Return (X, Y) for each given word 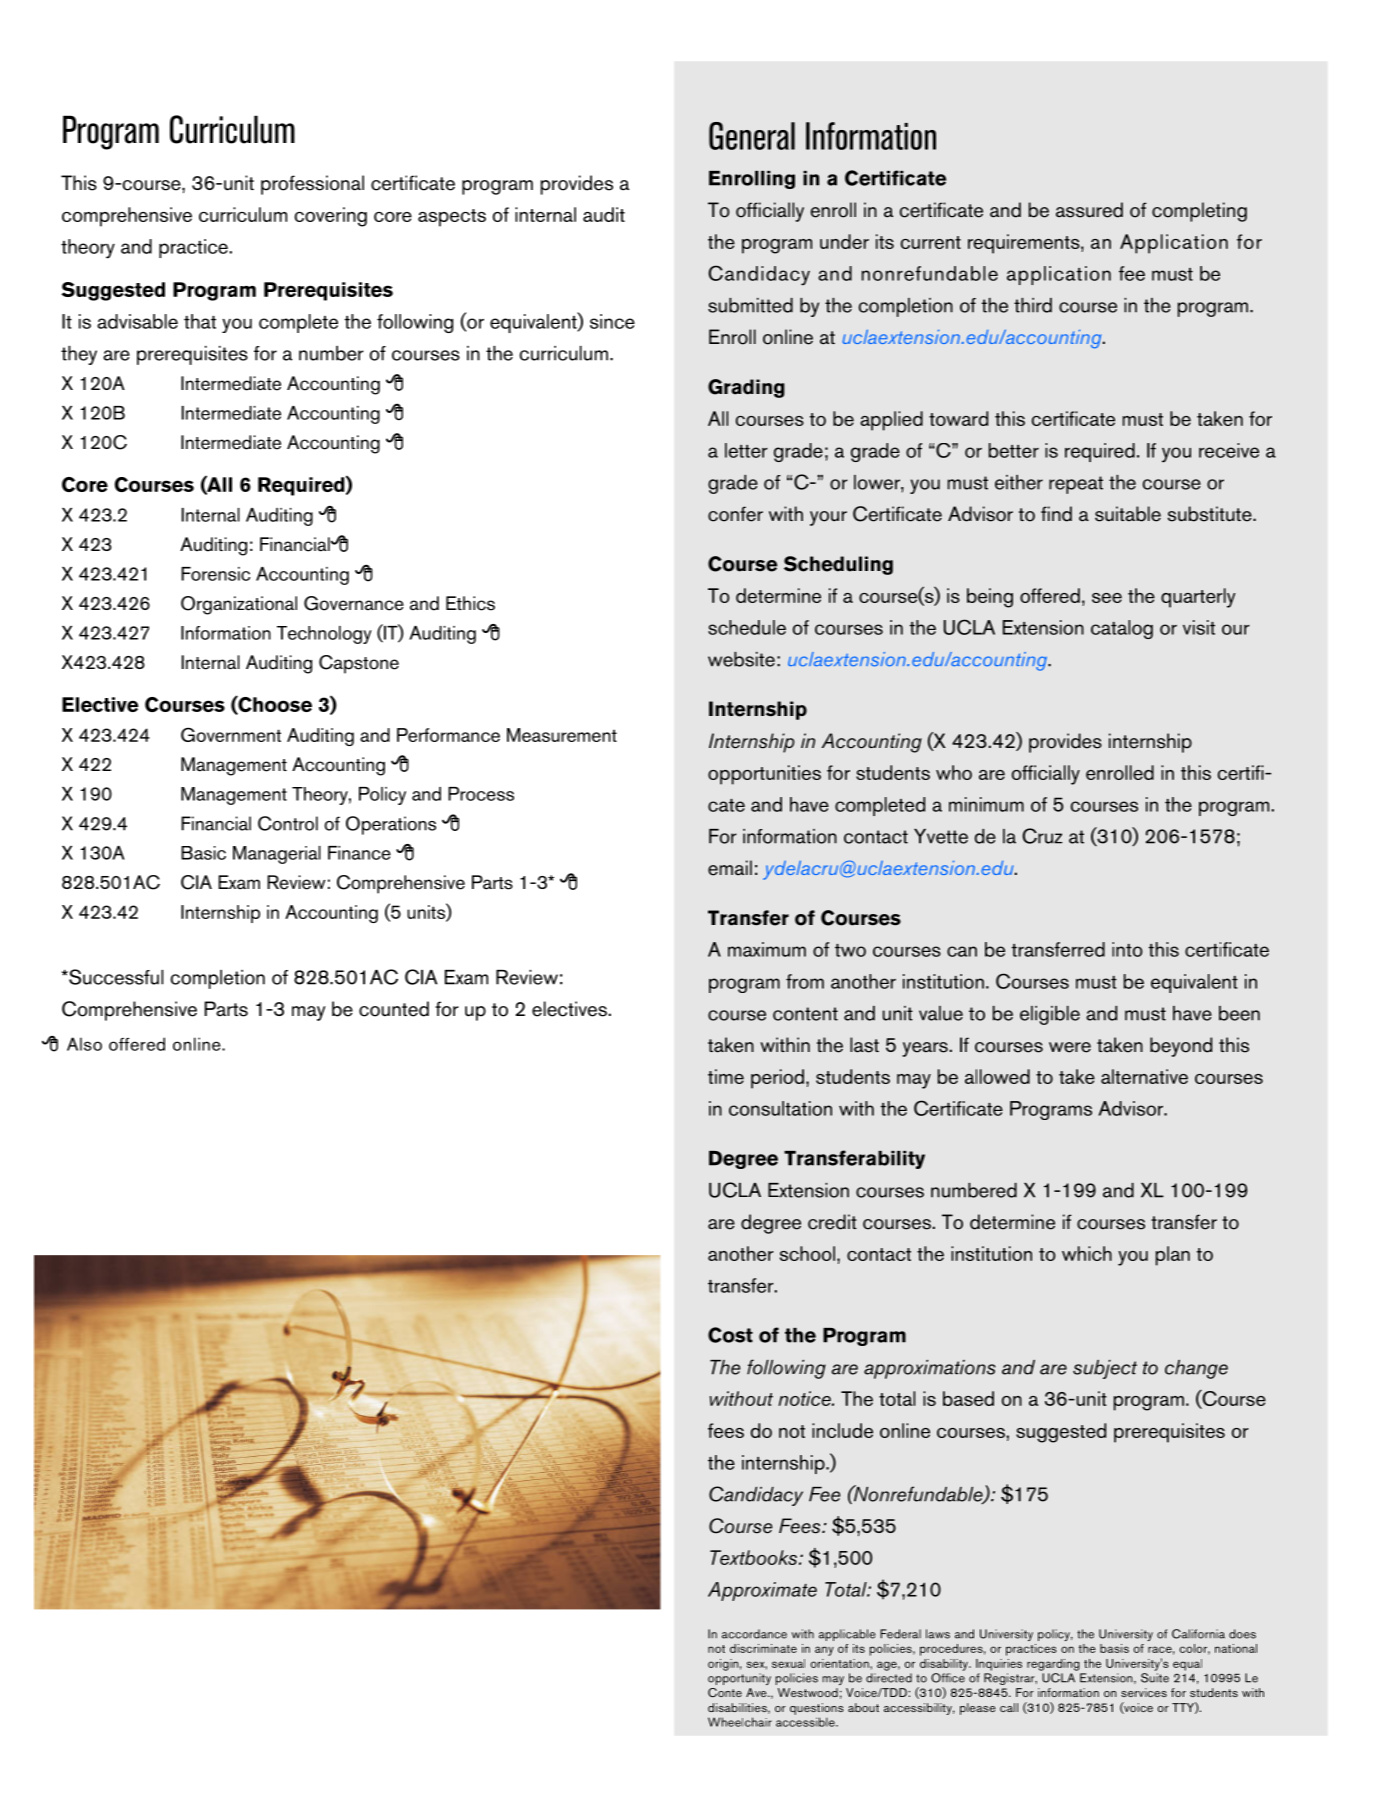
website (741, 659)
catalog (1122, 629)
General (752, 136)
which (1087, 1253)
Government (231, 734)
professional (312, 185)
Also (84, 1044)
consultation (780, 1108)
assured (1089, 210)
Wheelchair (740, 1722)
